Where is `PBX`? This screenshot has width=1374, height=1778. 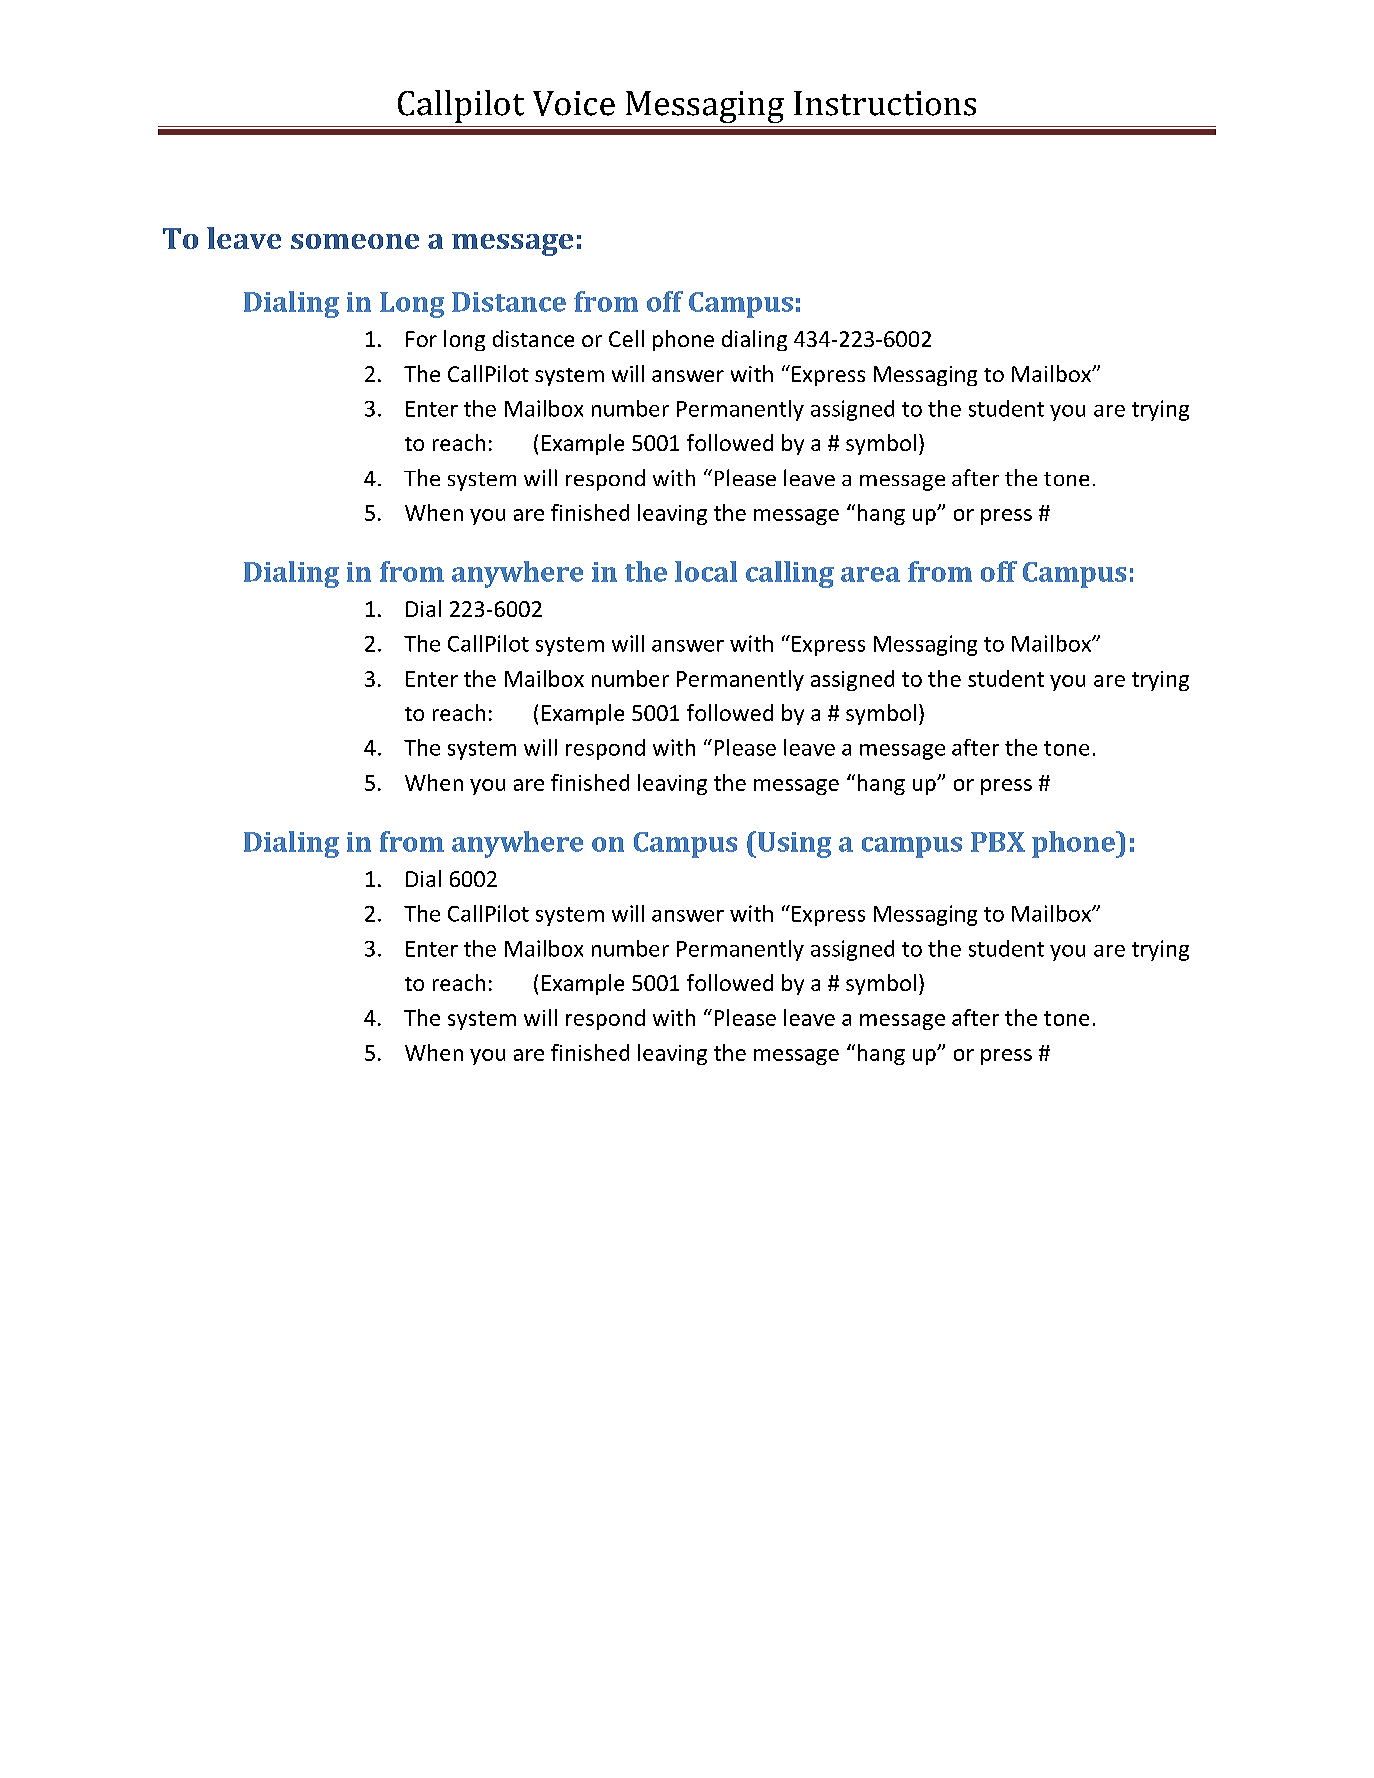 PBX is located at coordinates (998, 842).
